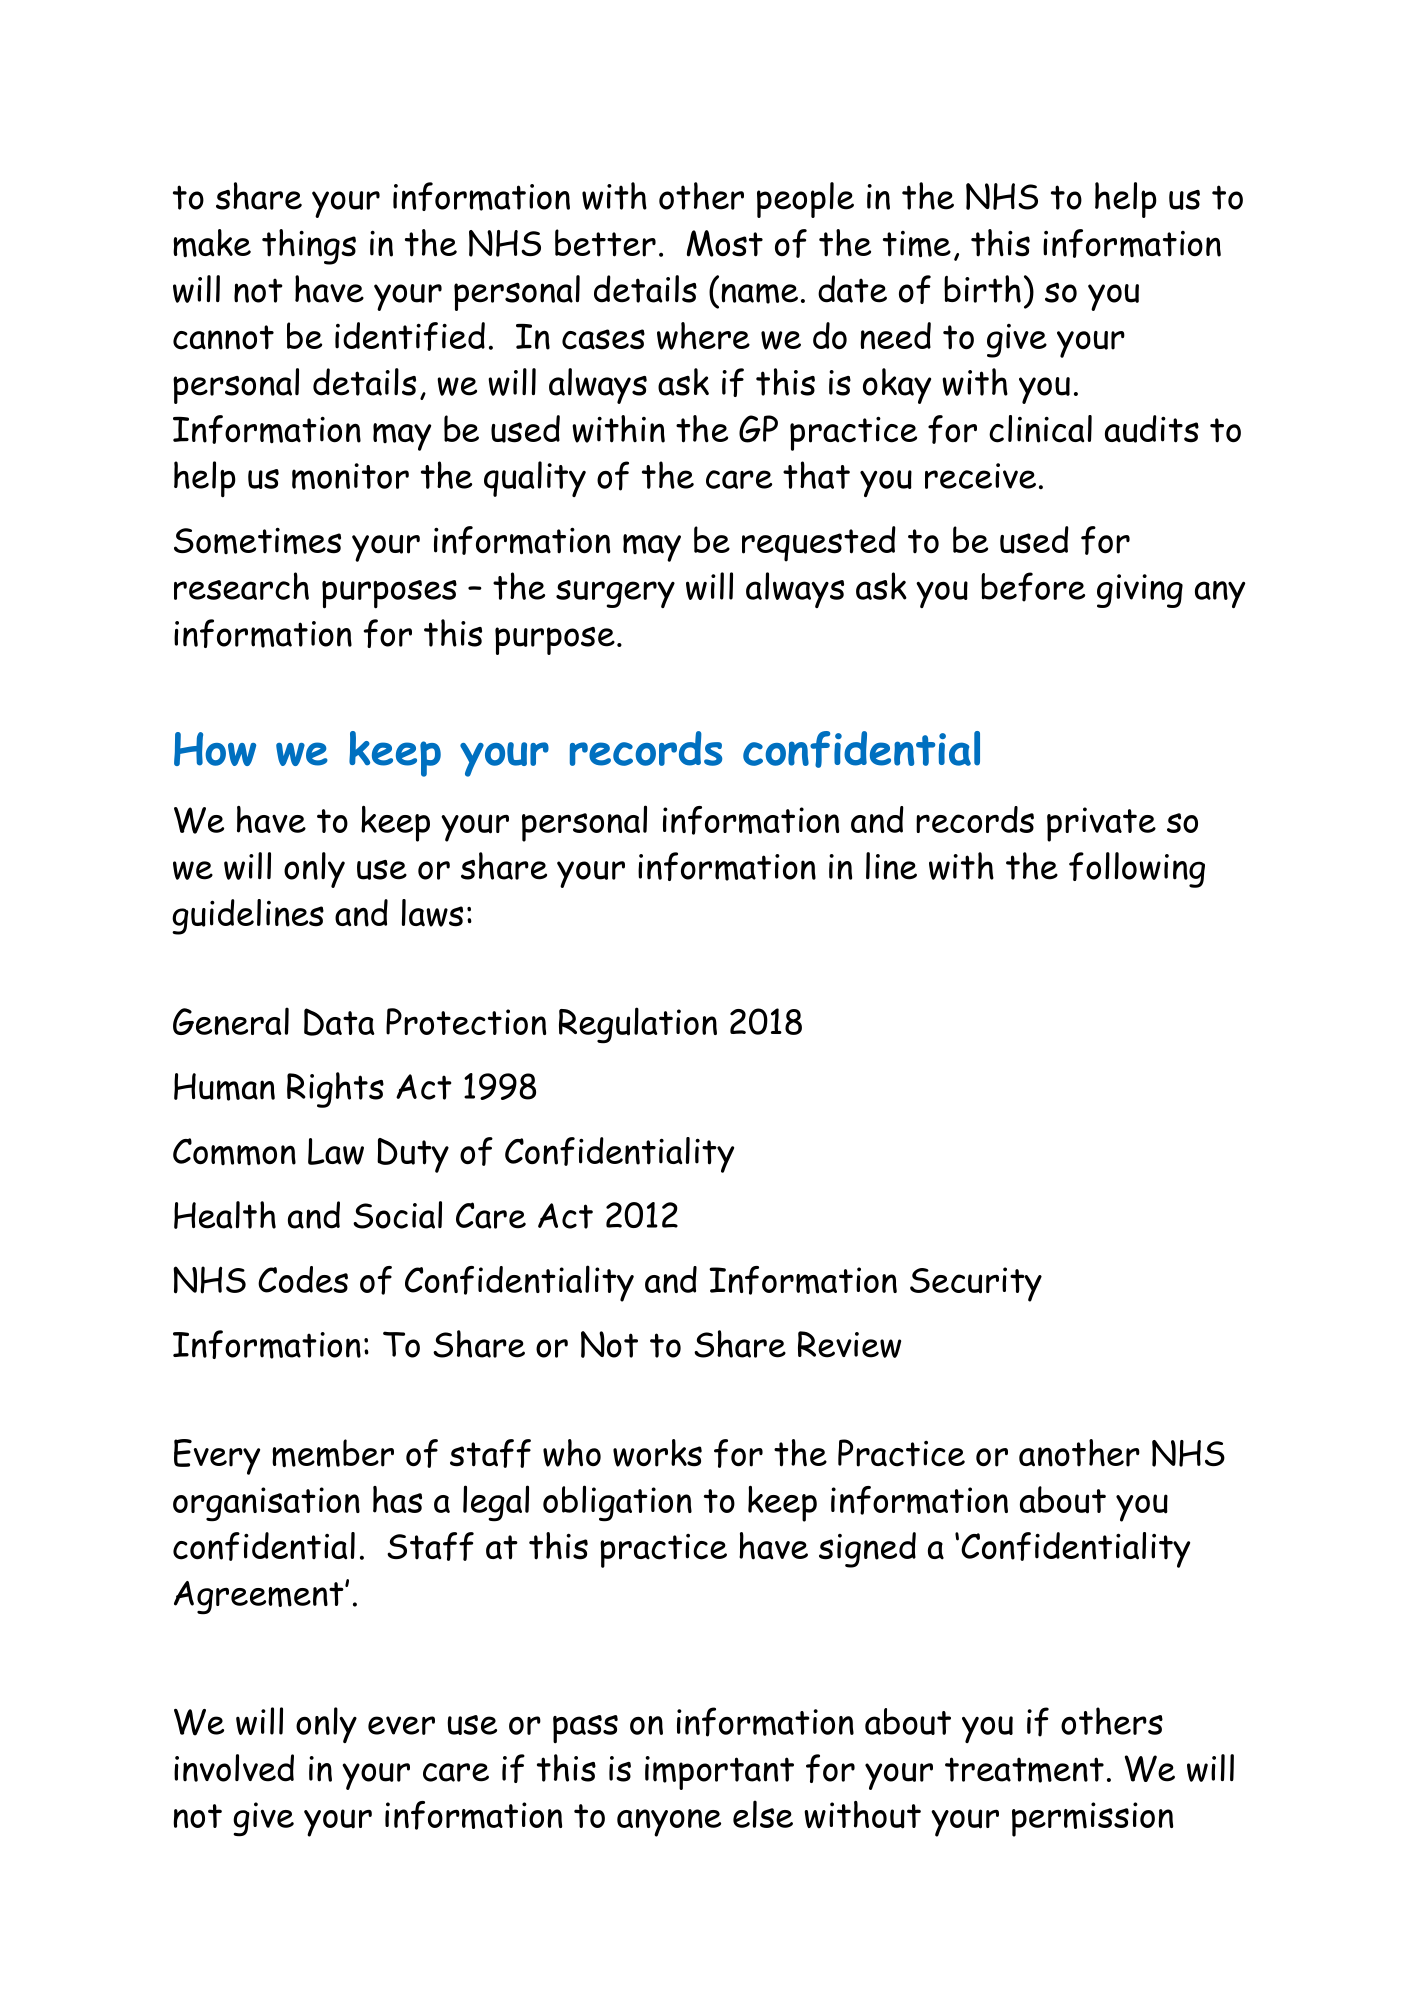 This screenshot has height=2009, width=1420. I want to click on How, so click(215, 749).
